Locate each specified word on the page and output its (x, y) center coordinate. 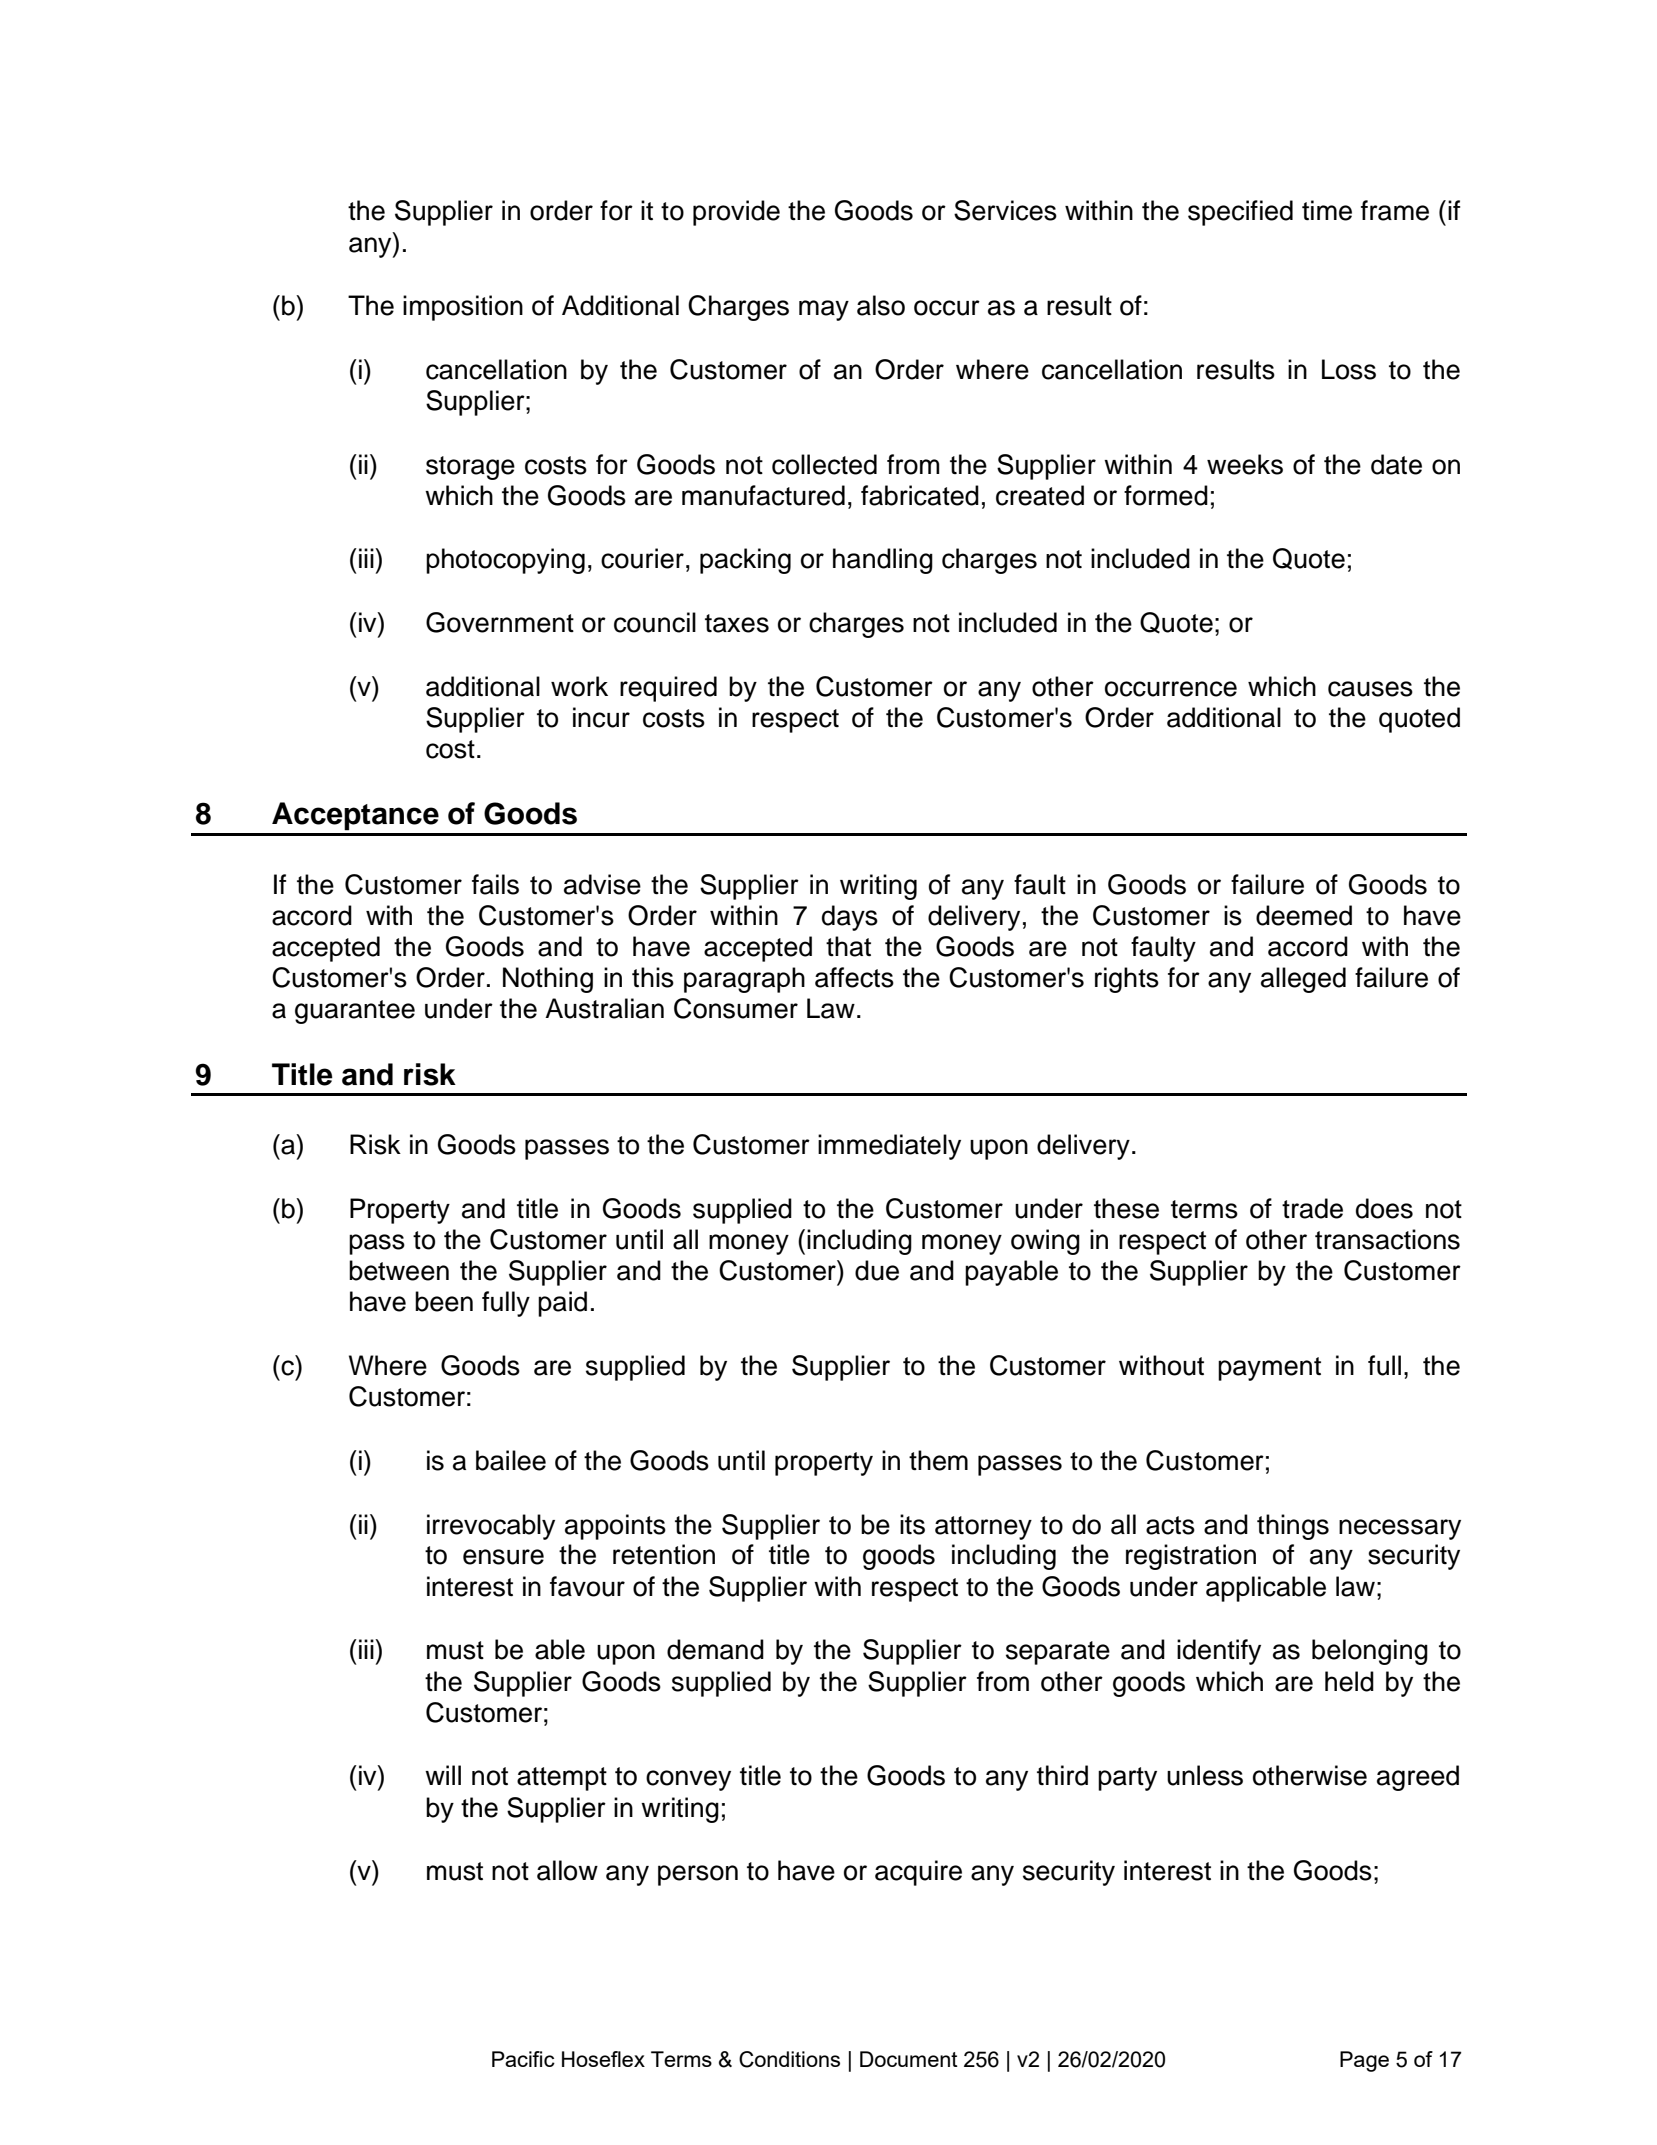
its (912, 1524)
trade (1312, 1208)
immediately (889, 1147)
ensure (503, 1557)
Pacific (523, 2059)
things (1293, 1527)
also (881, 305)
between (399, 1270)
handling (883, 561)
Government (500, 622)
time (1327, 210)
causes (1370, 689)
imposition (463, 308)
